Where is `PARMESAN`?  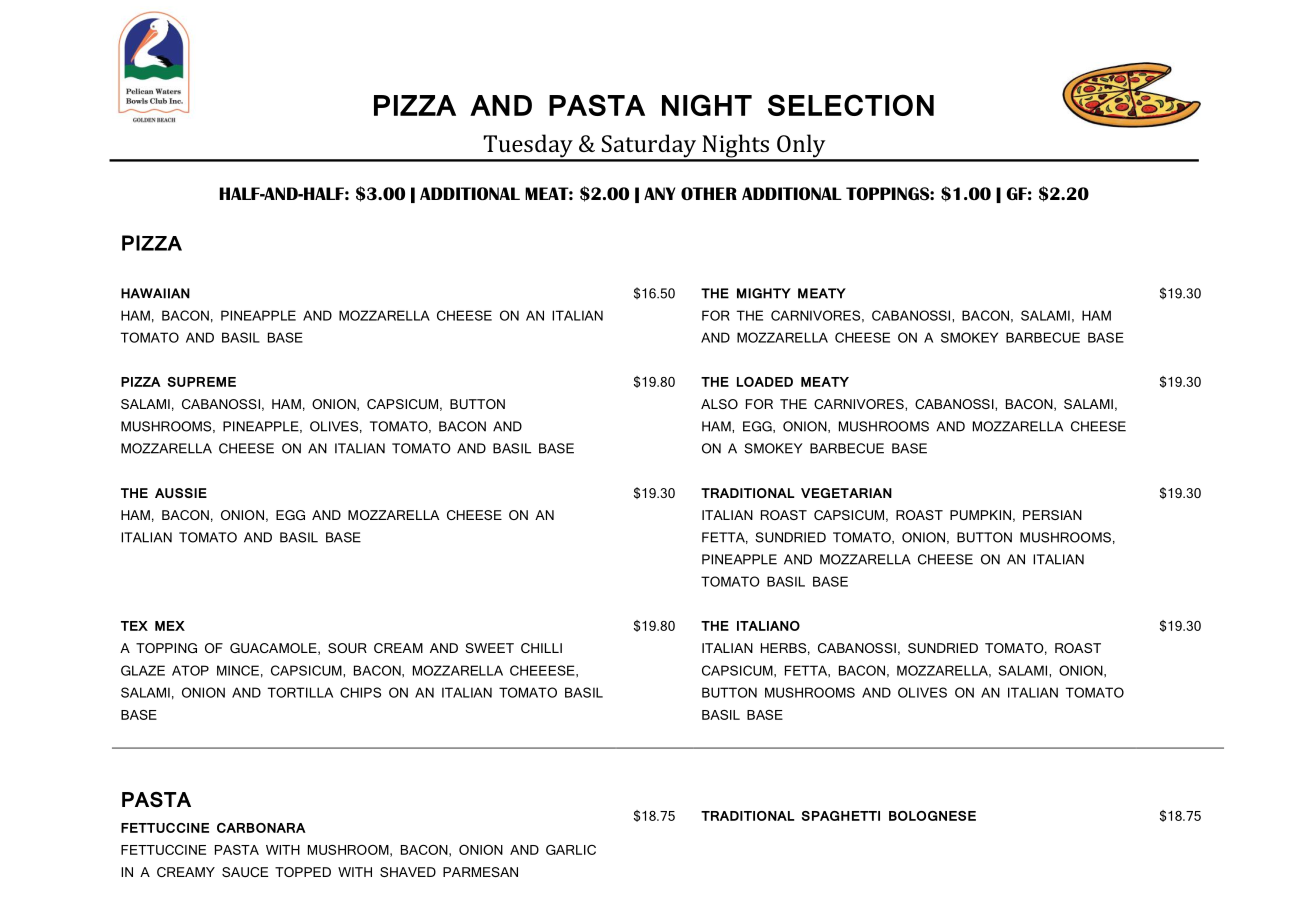
PARMESAN is located at coordinates (480, 872).
